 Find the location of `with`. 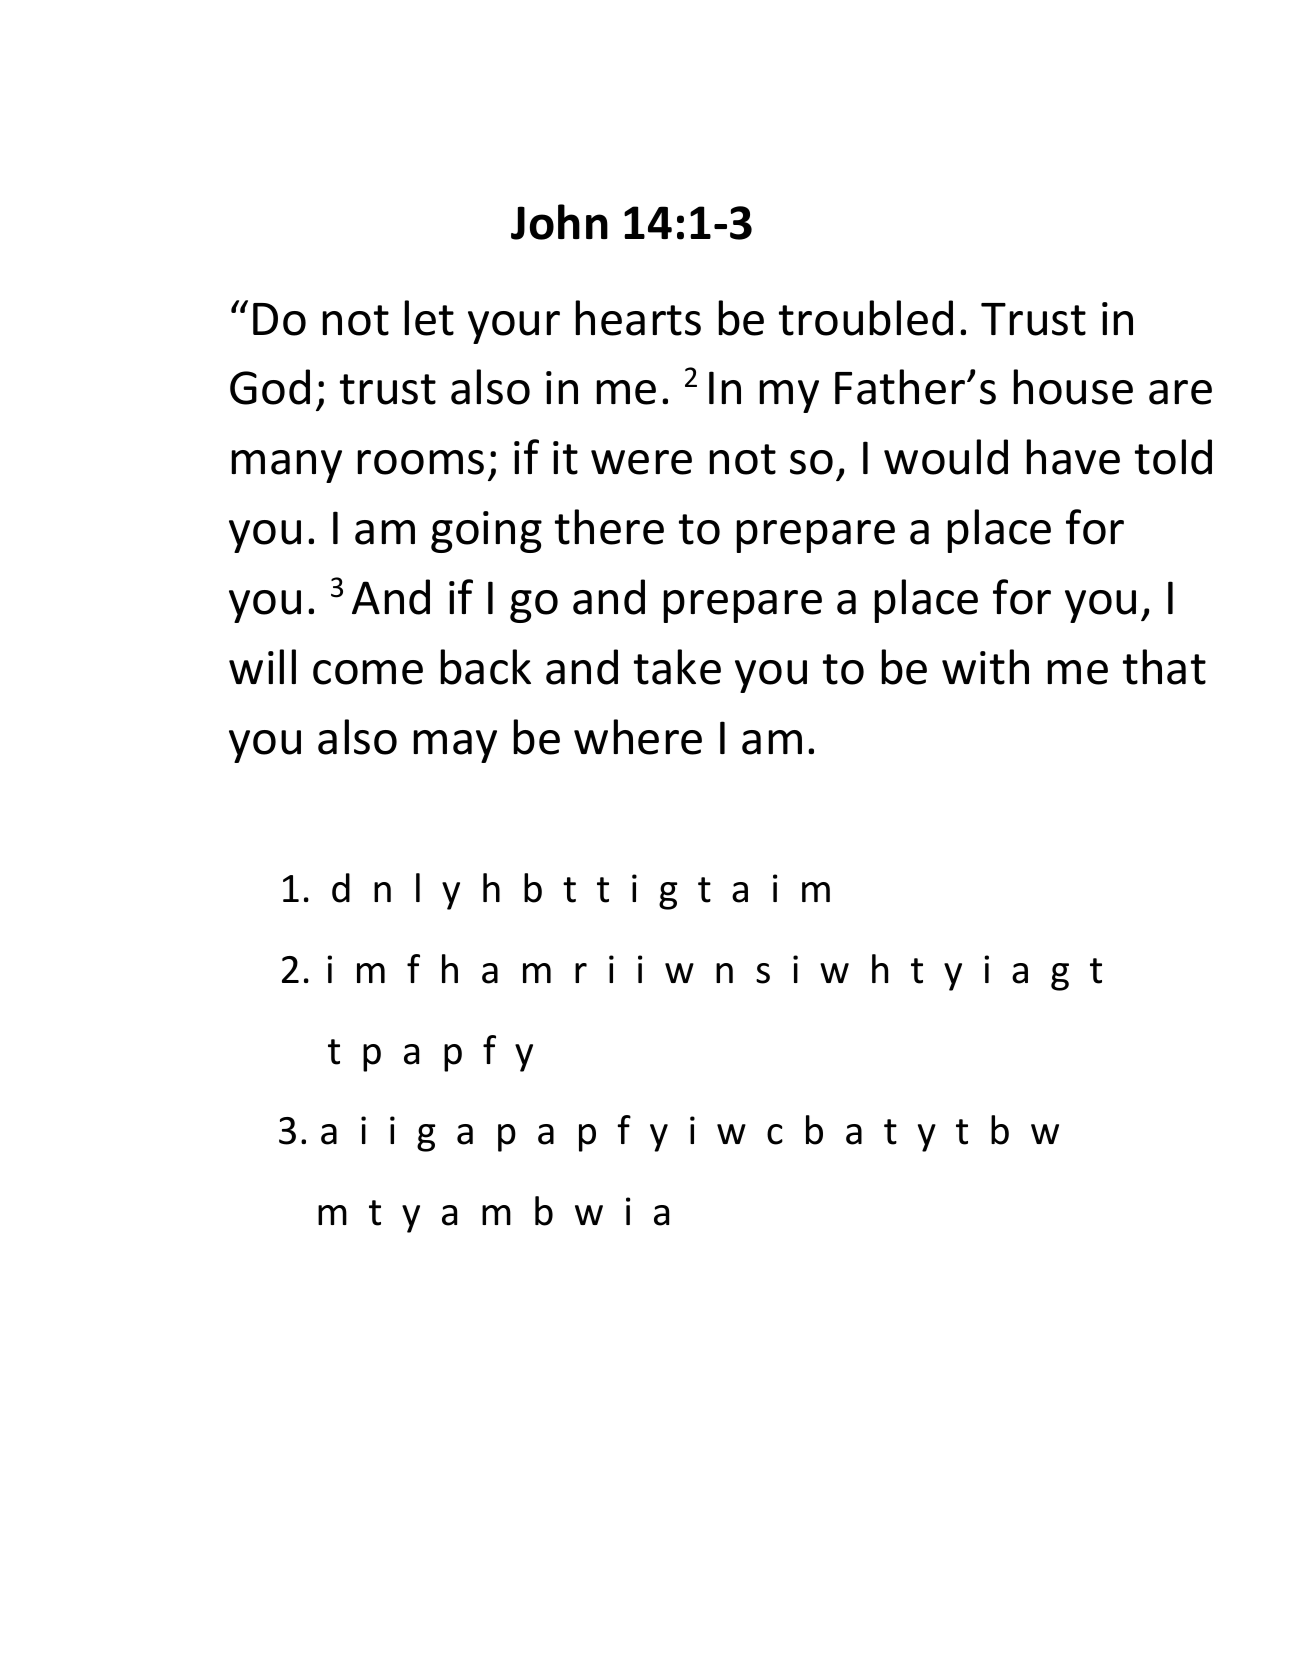

with is located at coordinates (985, 667).
